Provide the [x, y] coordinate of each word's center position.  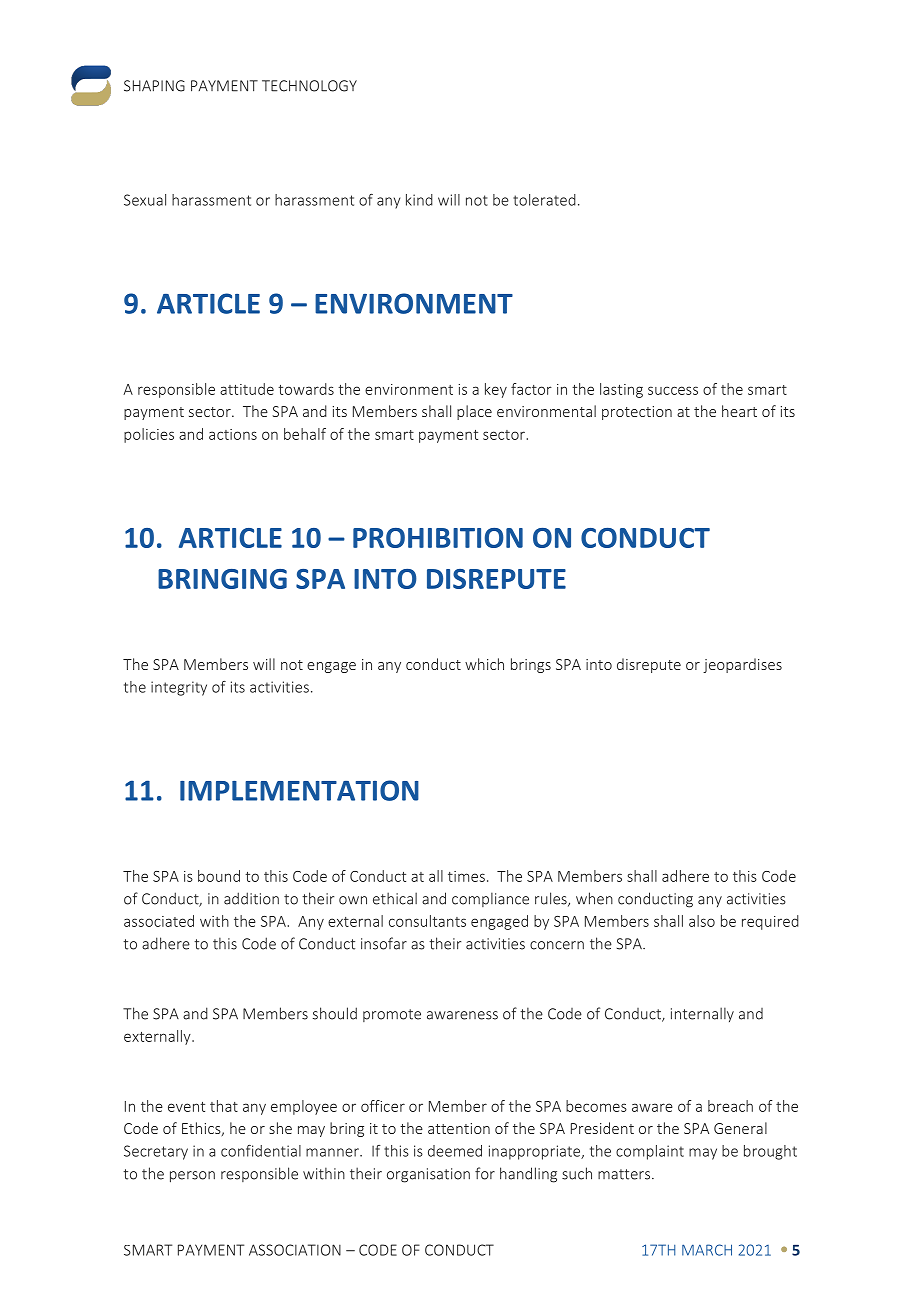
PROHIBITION [438, 538]
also [702, 921]
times [466, 876]
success [673, 390]
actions [233, 434]
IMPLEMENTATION [299, 790]
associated [159, 921]
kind [419, 200]
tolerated [544, 200]
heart [739, 411]
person [192, 1177]
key [496, 390]
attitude [247, 389]
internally [702, 1014]
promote [392, 1015]
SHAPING [154, 86]
